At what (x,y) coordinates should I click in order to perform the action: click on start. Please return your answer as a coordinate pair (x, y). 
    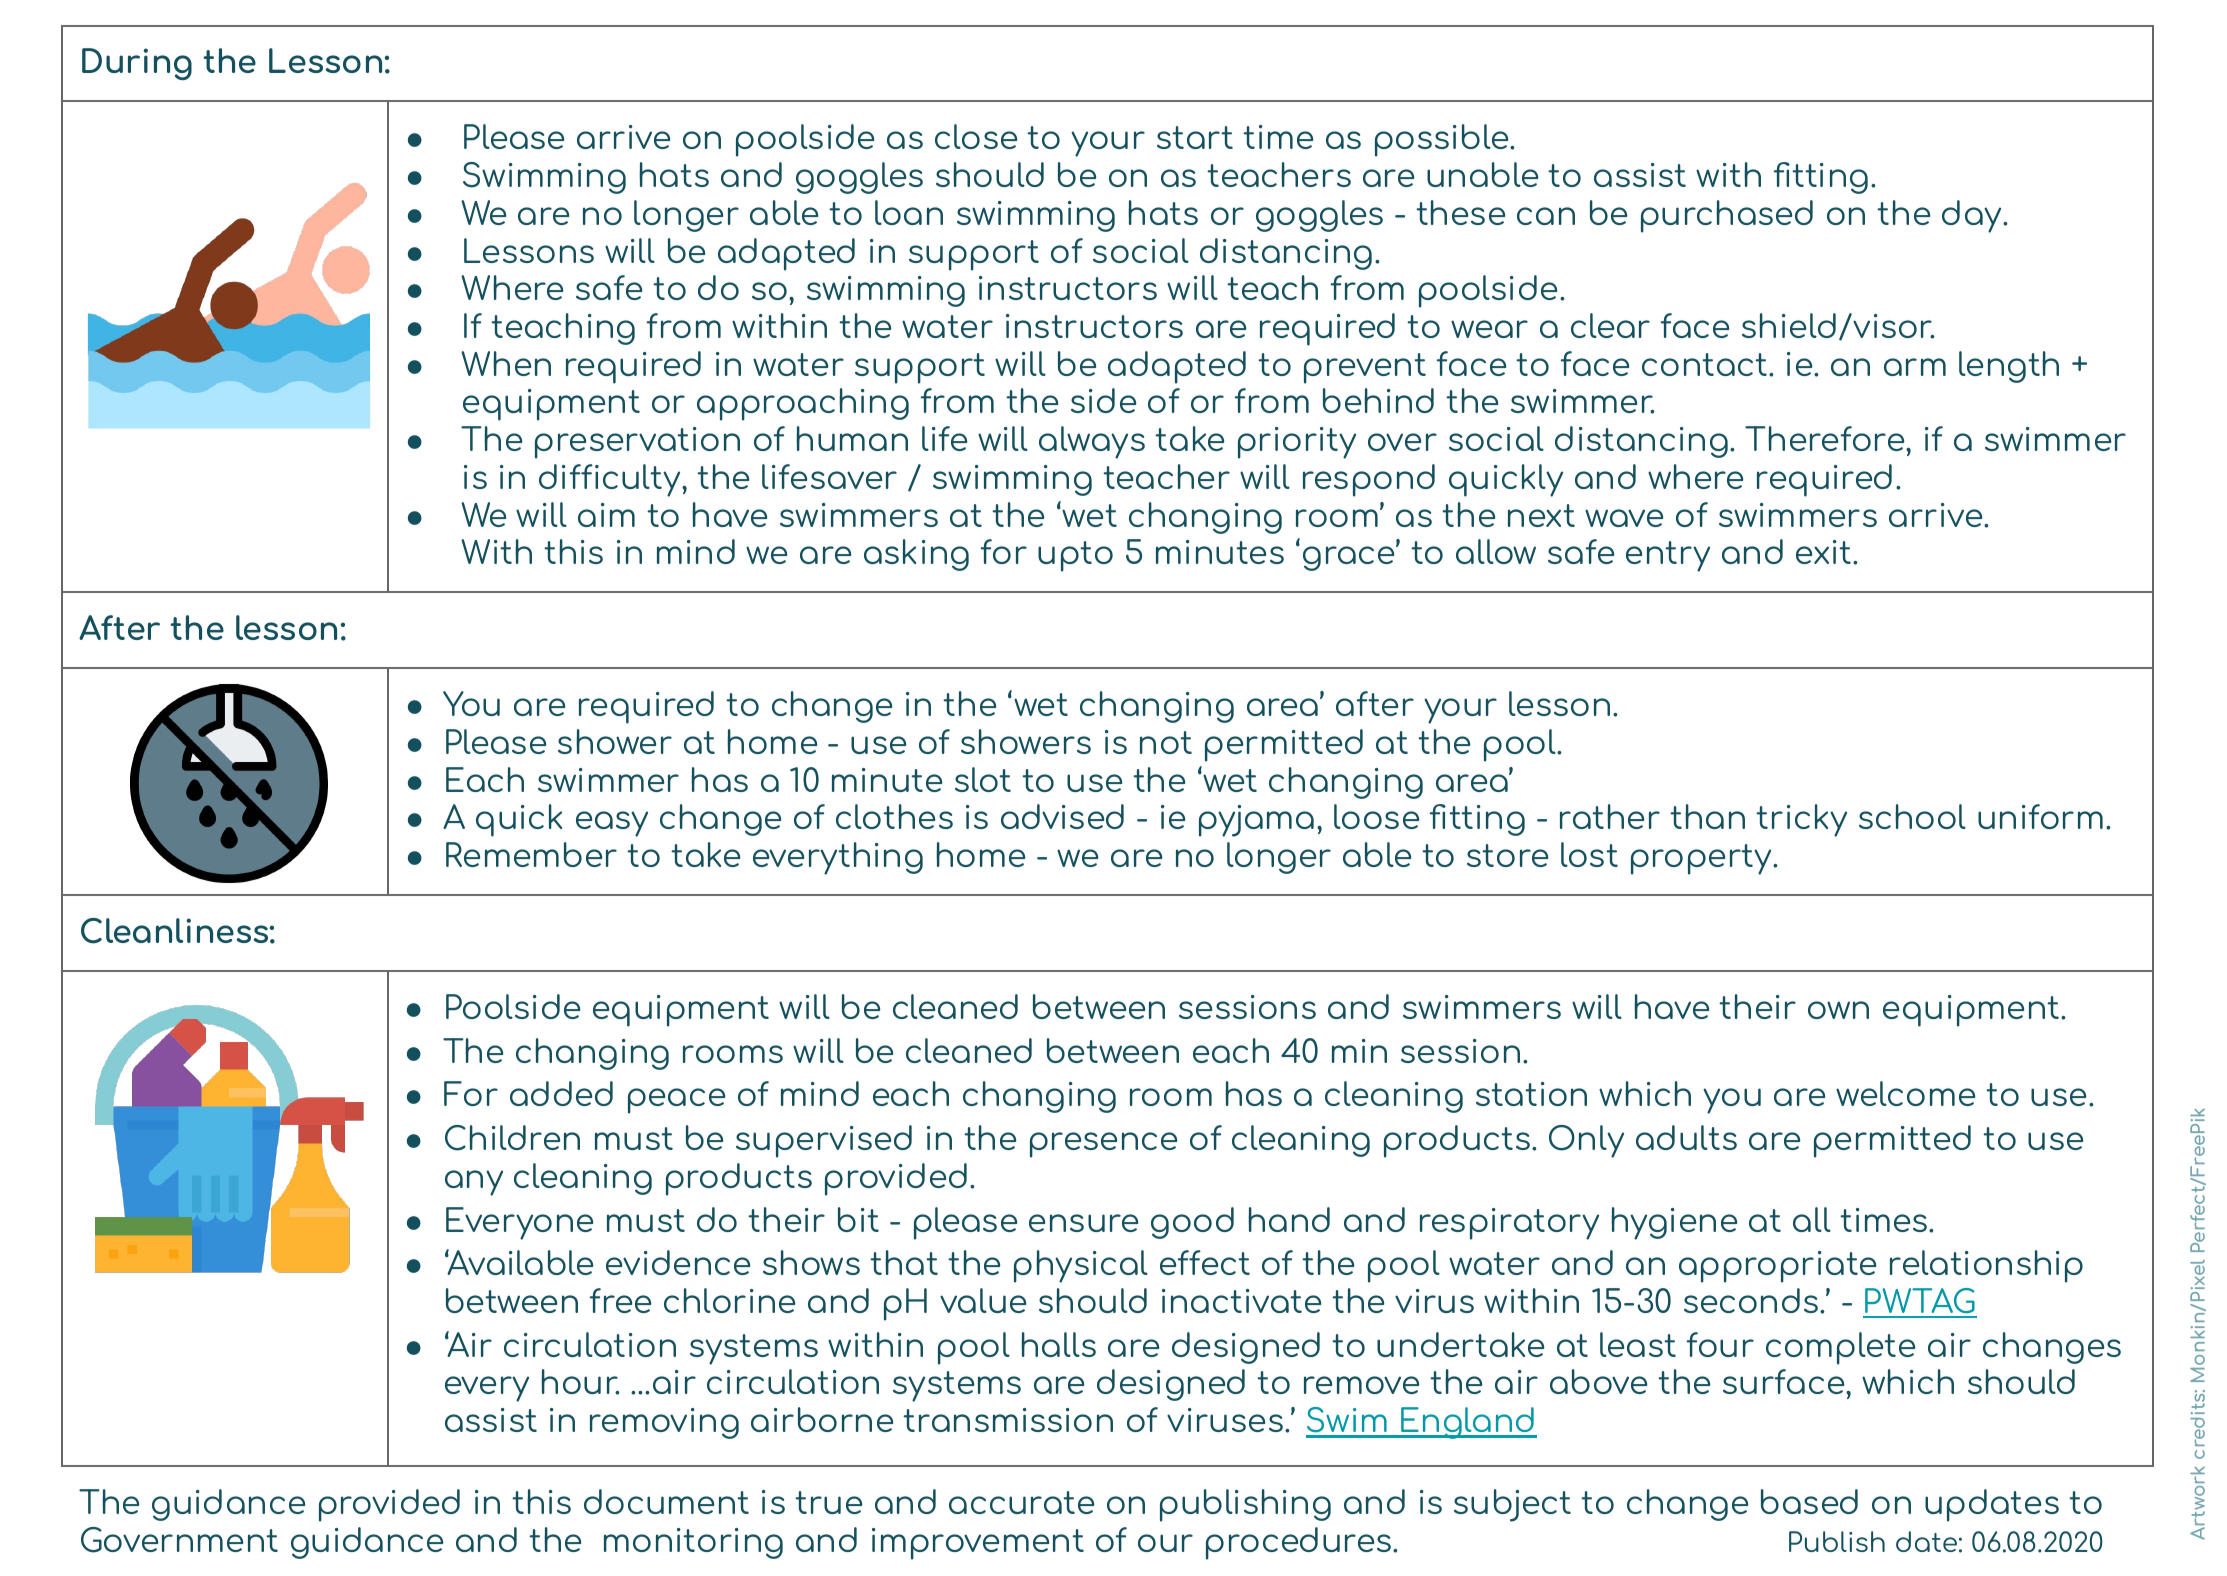
    Looking at the image, I should click on (1195, 137).
